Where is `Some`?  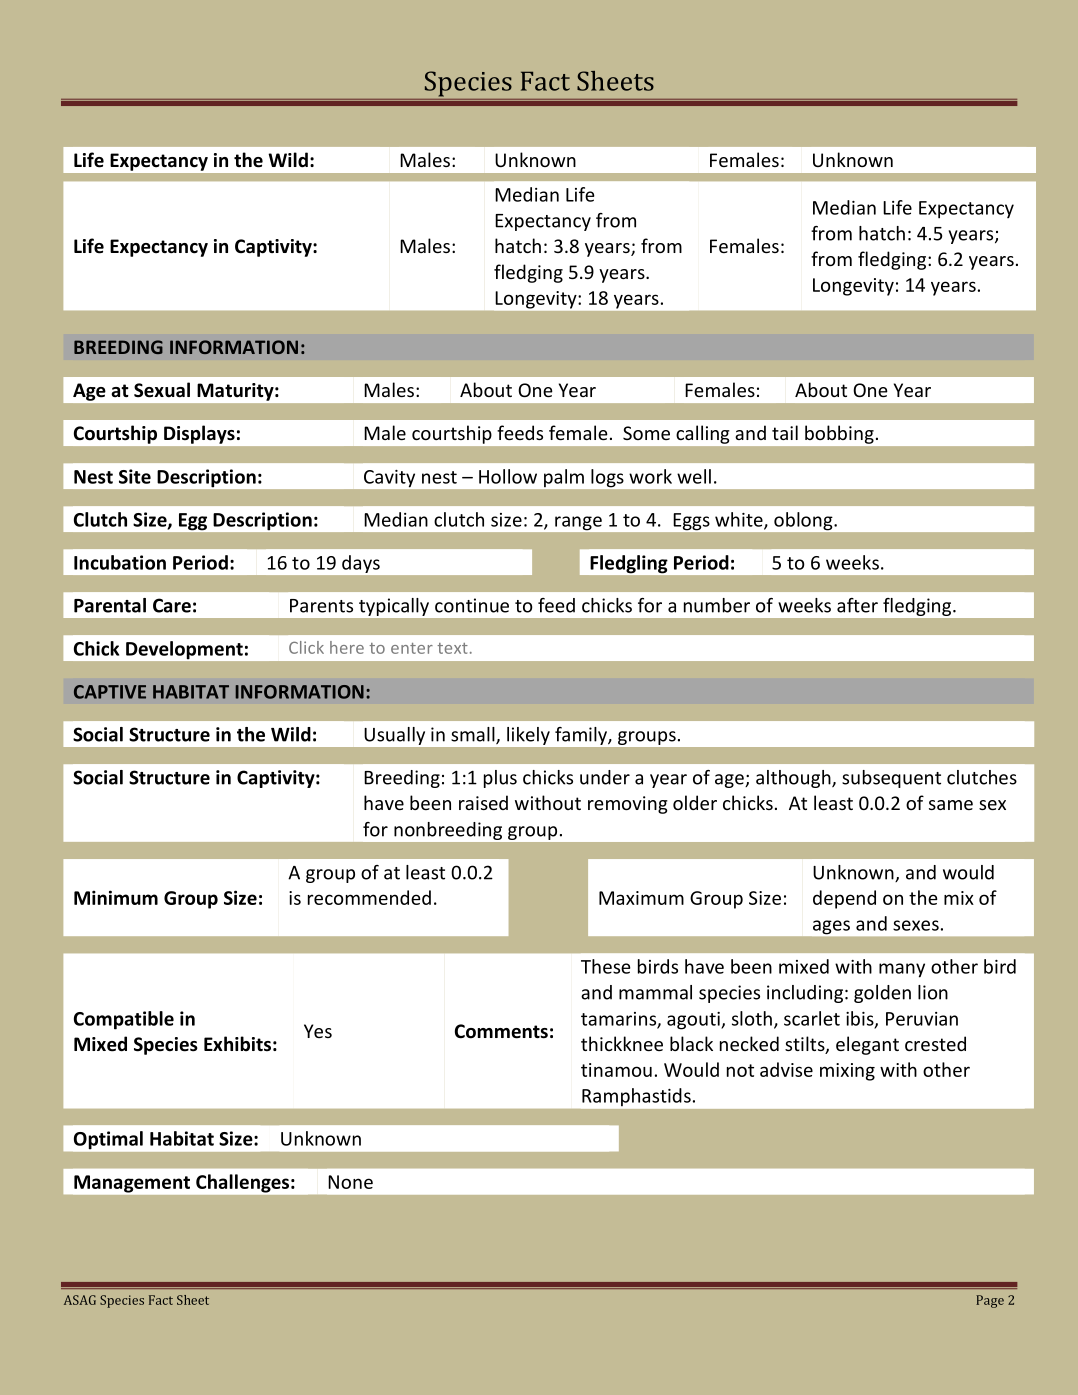 Some is located at coordinates (646, 433).
